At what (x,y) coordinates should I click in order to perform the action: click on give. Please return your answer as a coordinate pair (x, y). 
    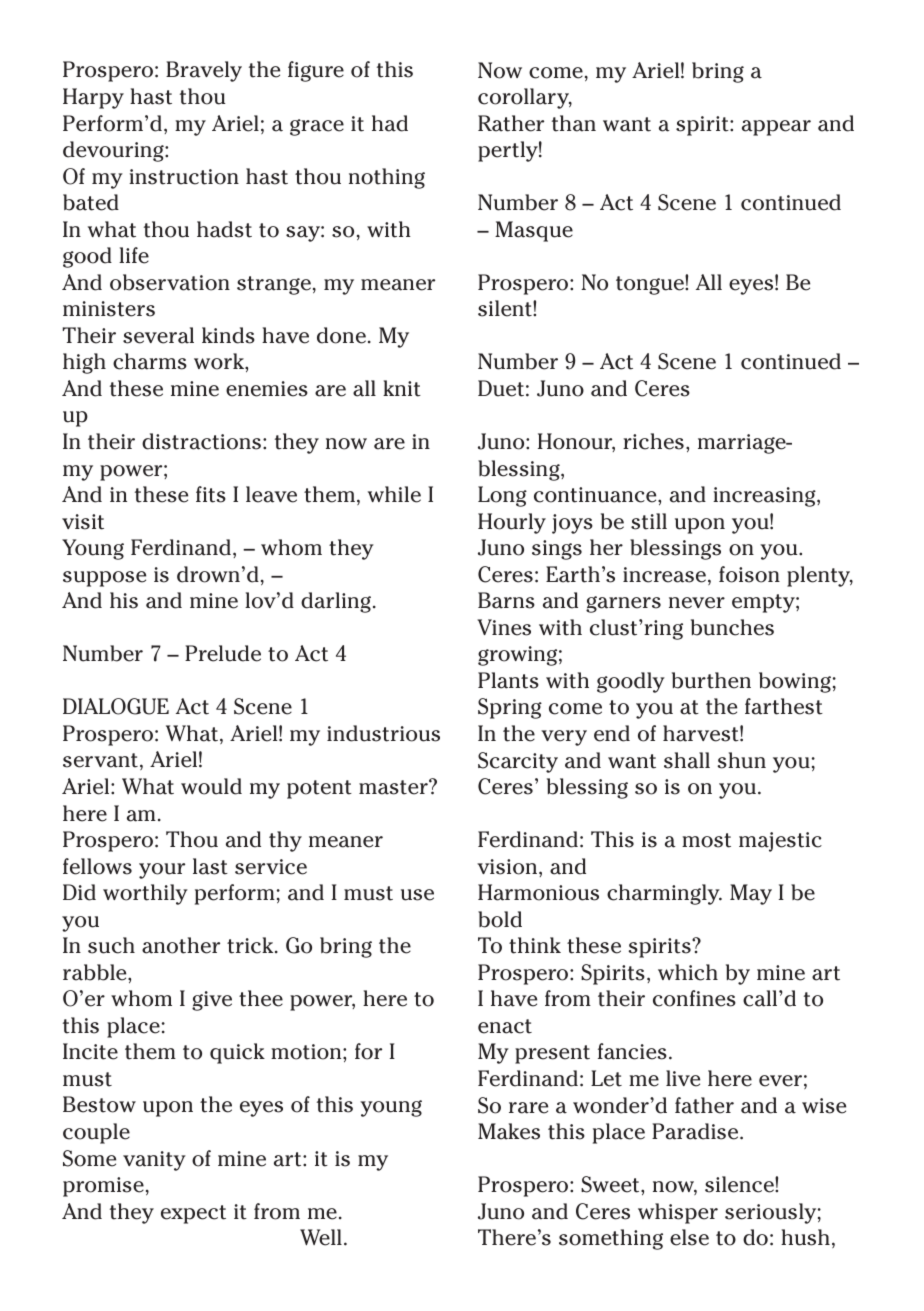
    Looking at the image, I should click on (212, 1001).
